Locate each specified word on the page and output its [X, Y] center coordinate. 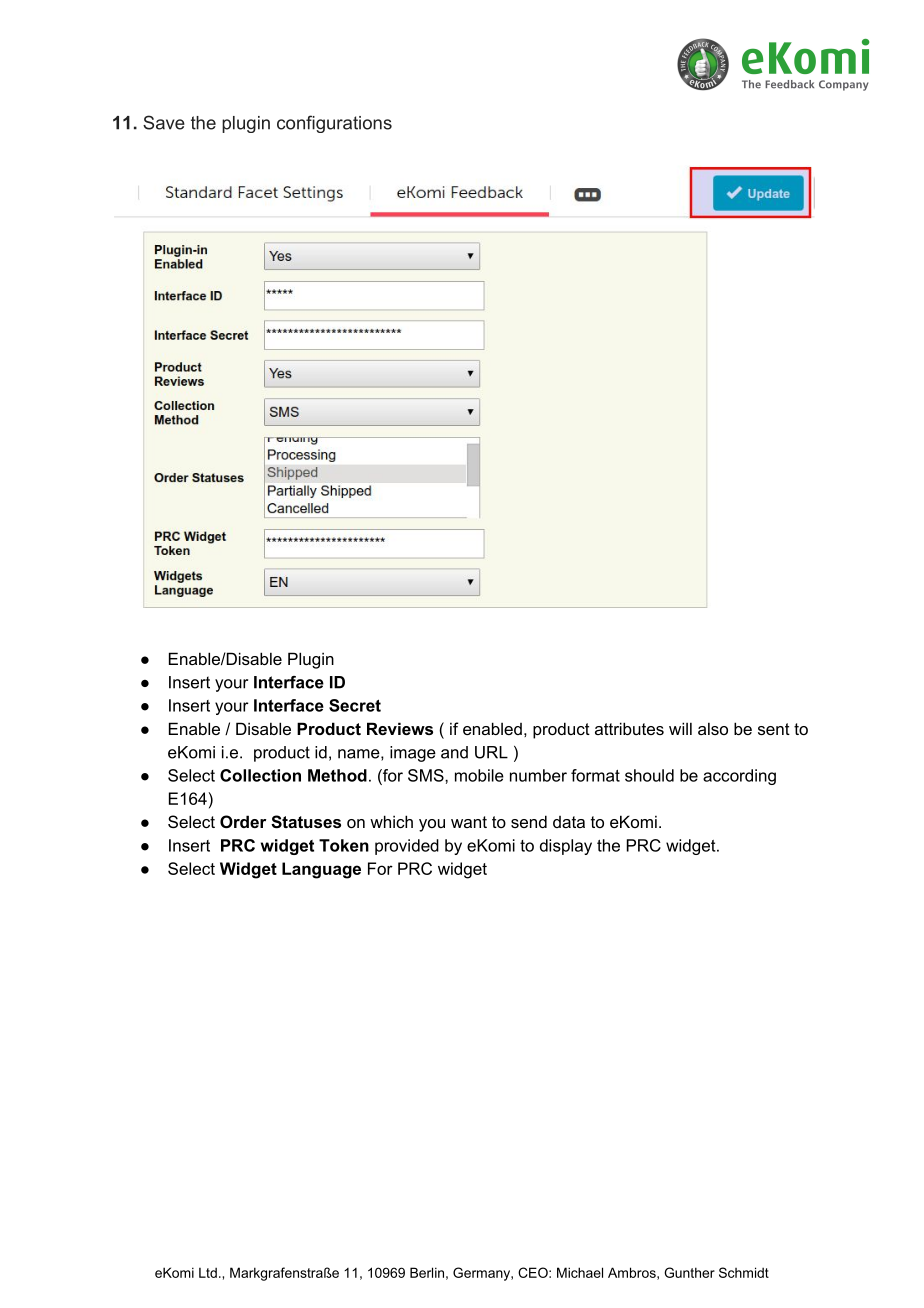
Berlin [427, 1272]
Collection [260, 775]
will [680, 728]
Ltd [208, 1272]
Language [321, 870]
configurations [334, 124]
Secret [355, 705]
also [713, 728]
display [566, 847]
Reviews [400, 728]
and [454, 752]
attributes [629, 728]
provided [407, 847]
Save [164, 122]
